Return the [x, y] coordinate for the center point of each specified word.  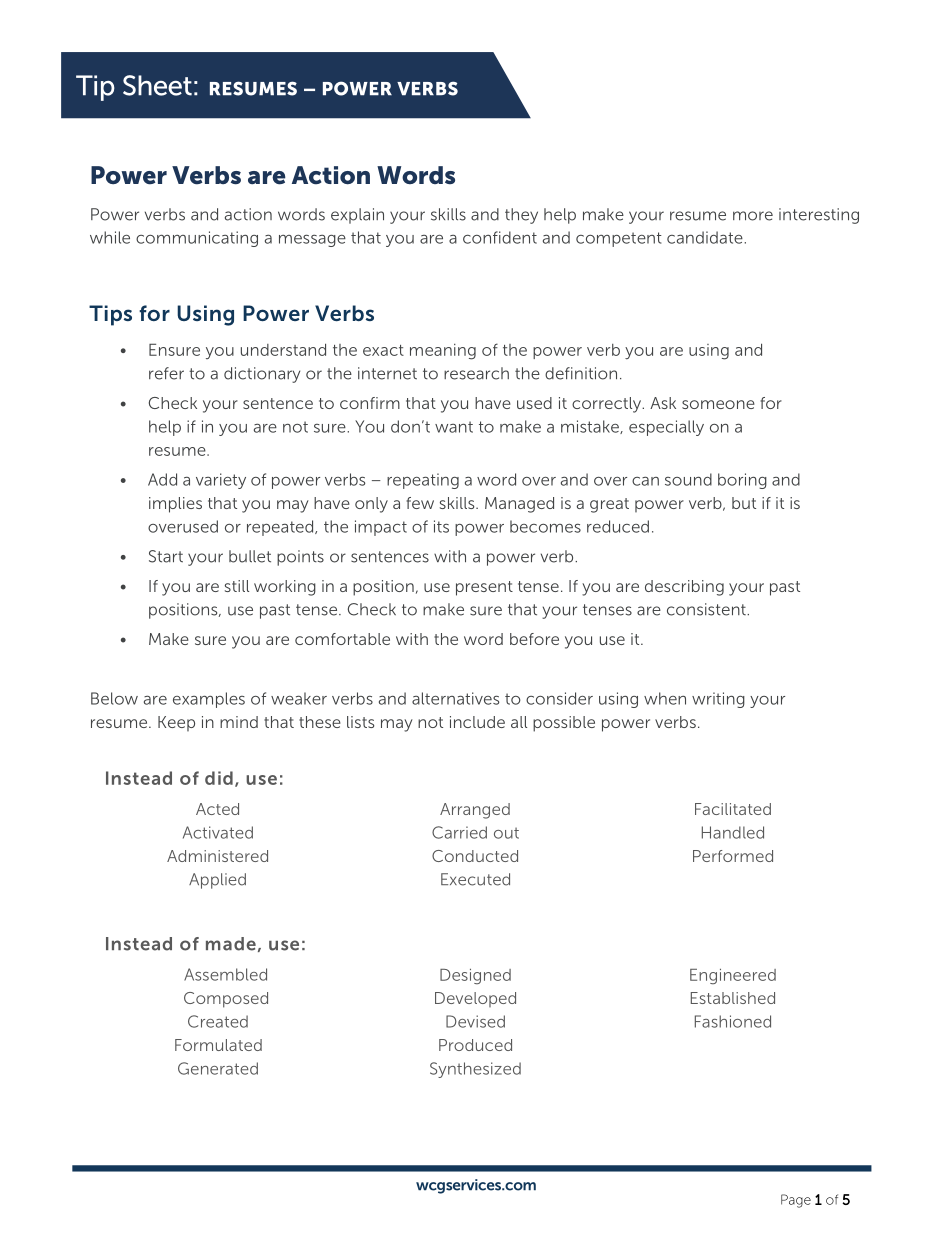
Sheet [157, 85]
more [753, 216]
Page [796, 1201]
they [521, 216]
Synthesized [475, 1070]
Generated [218, 1068]
